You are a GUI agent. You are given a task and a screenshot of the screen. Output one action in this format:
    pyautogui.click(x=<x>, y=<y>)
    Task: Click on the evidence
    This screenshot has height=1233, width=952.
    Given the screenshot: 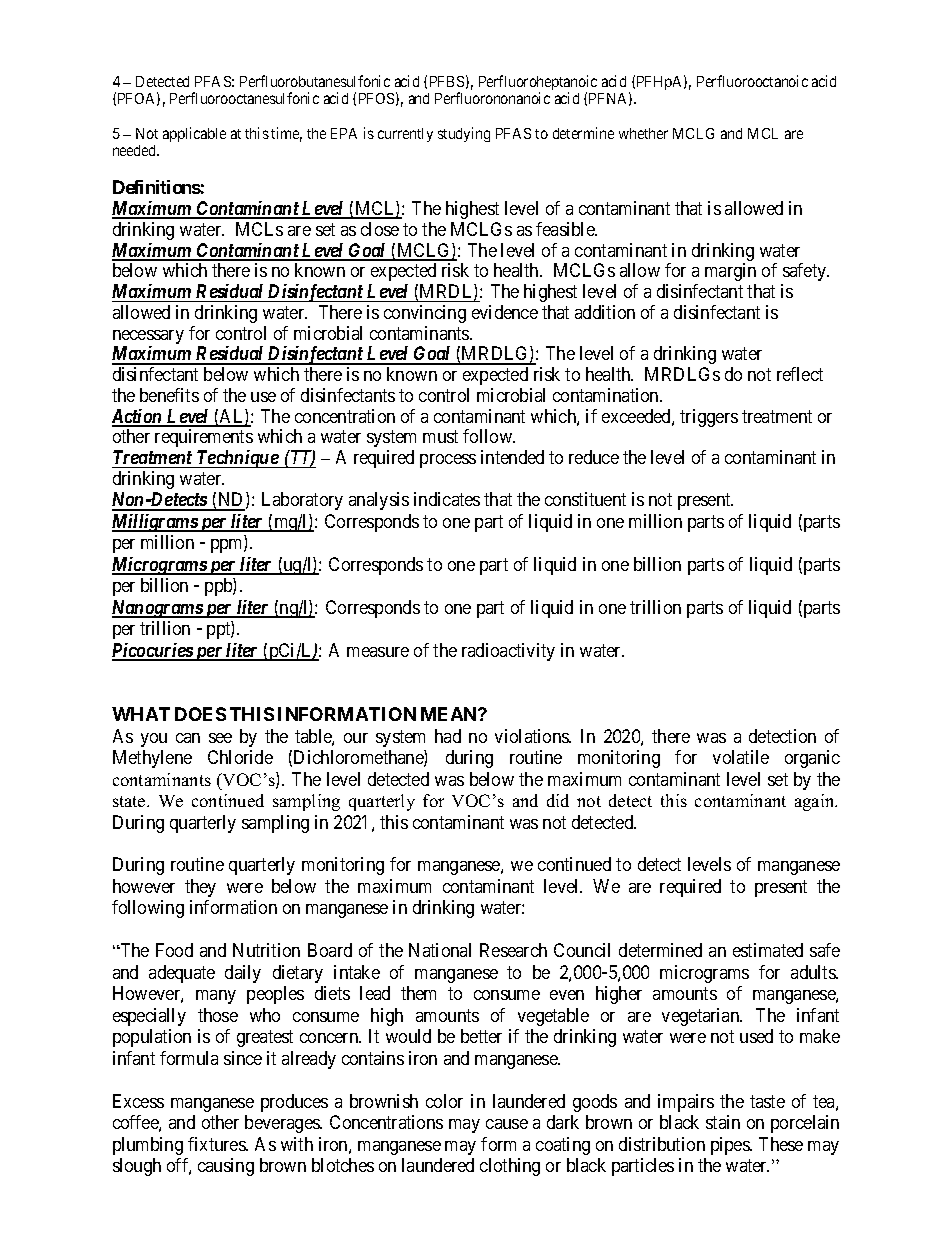 What is the action you would take?
    pyautogui.click(x=505, y=312)
